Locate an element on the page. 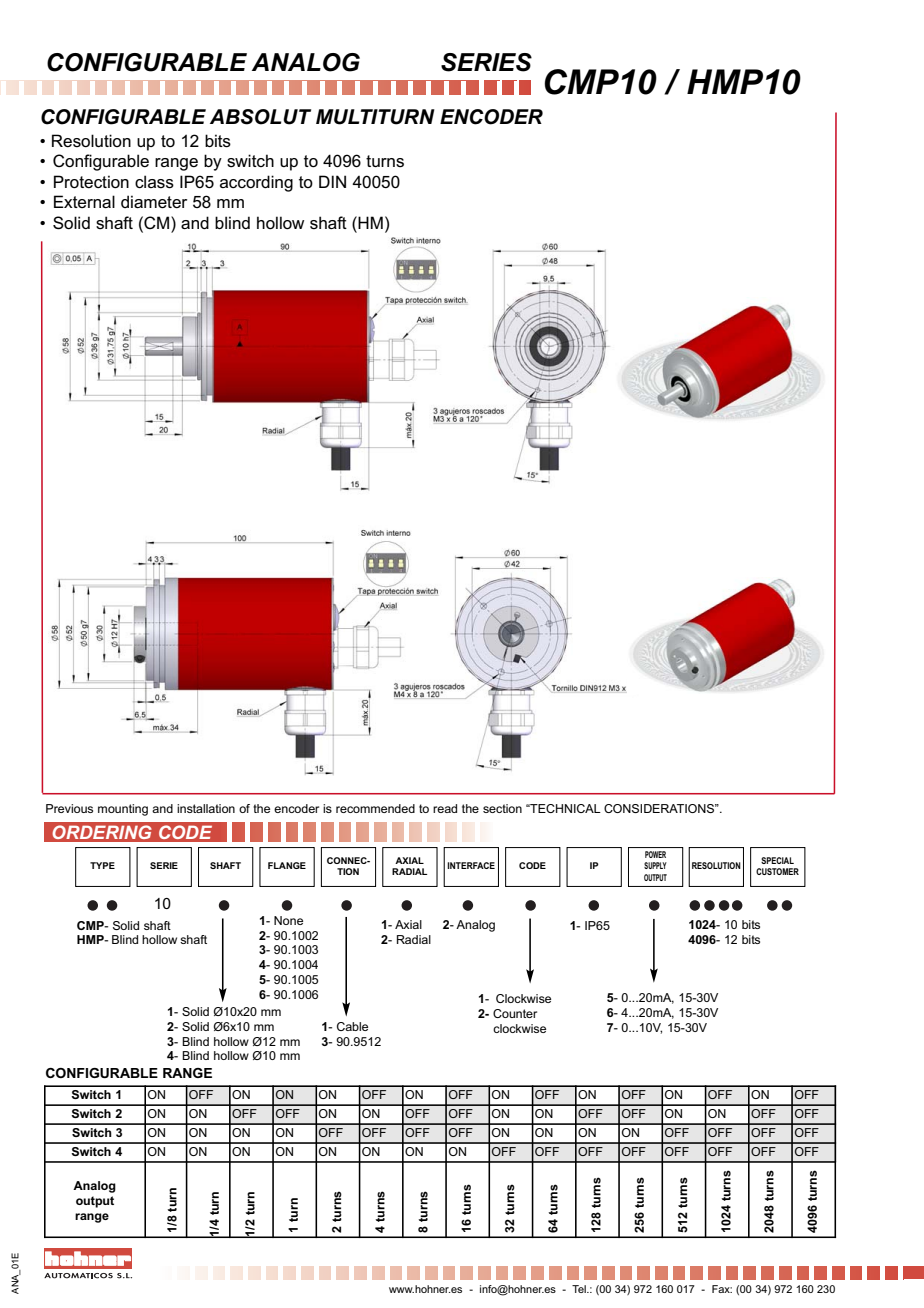 The width and height of the page is (924, 1308). CUSTOMER is located at coordinates (777, 871).
